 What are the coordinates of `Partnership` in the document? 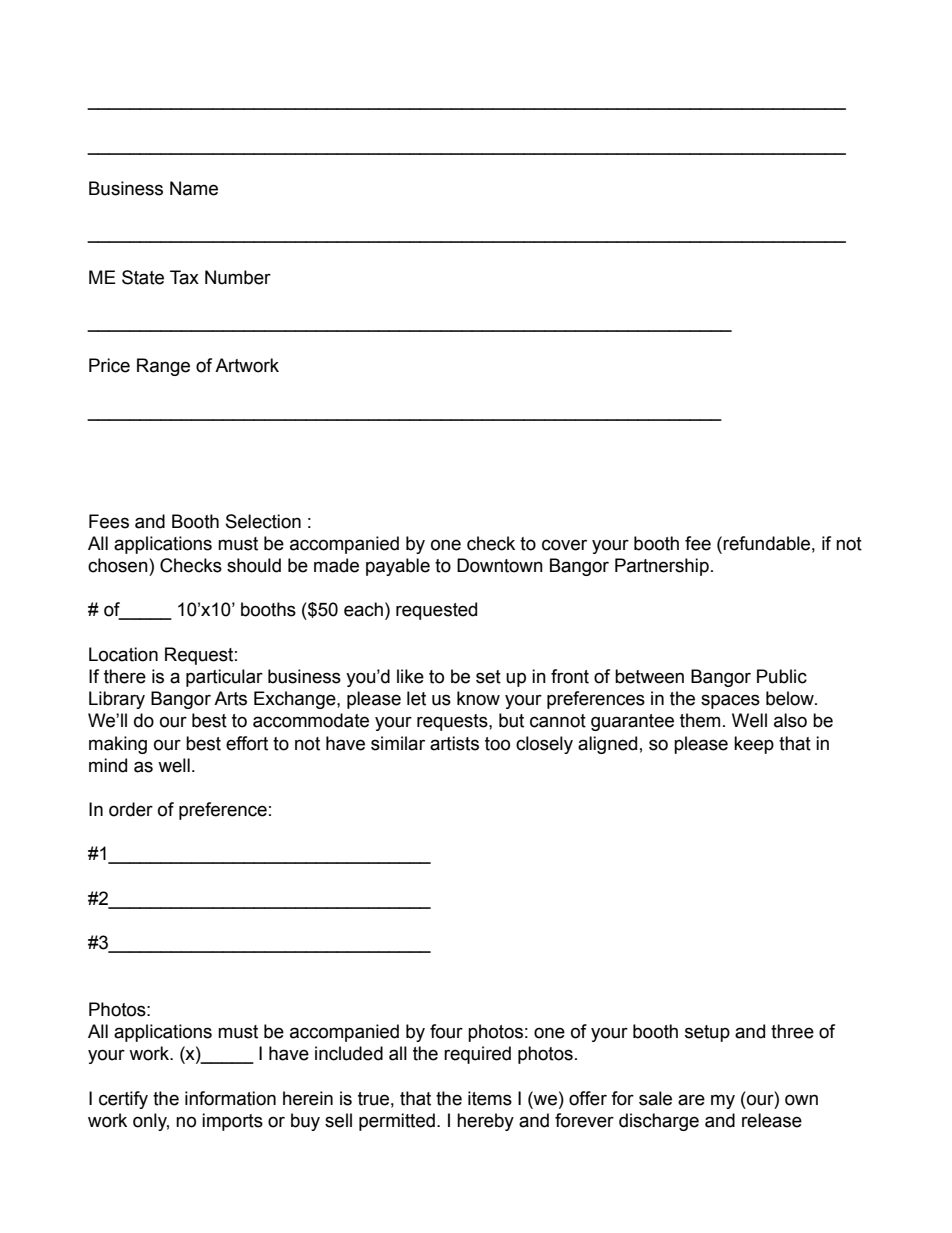 It's located at (662, 567).
